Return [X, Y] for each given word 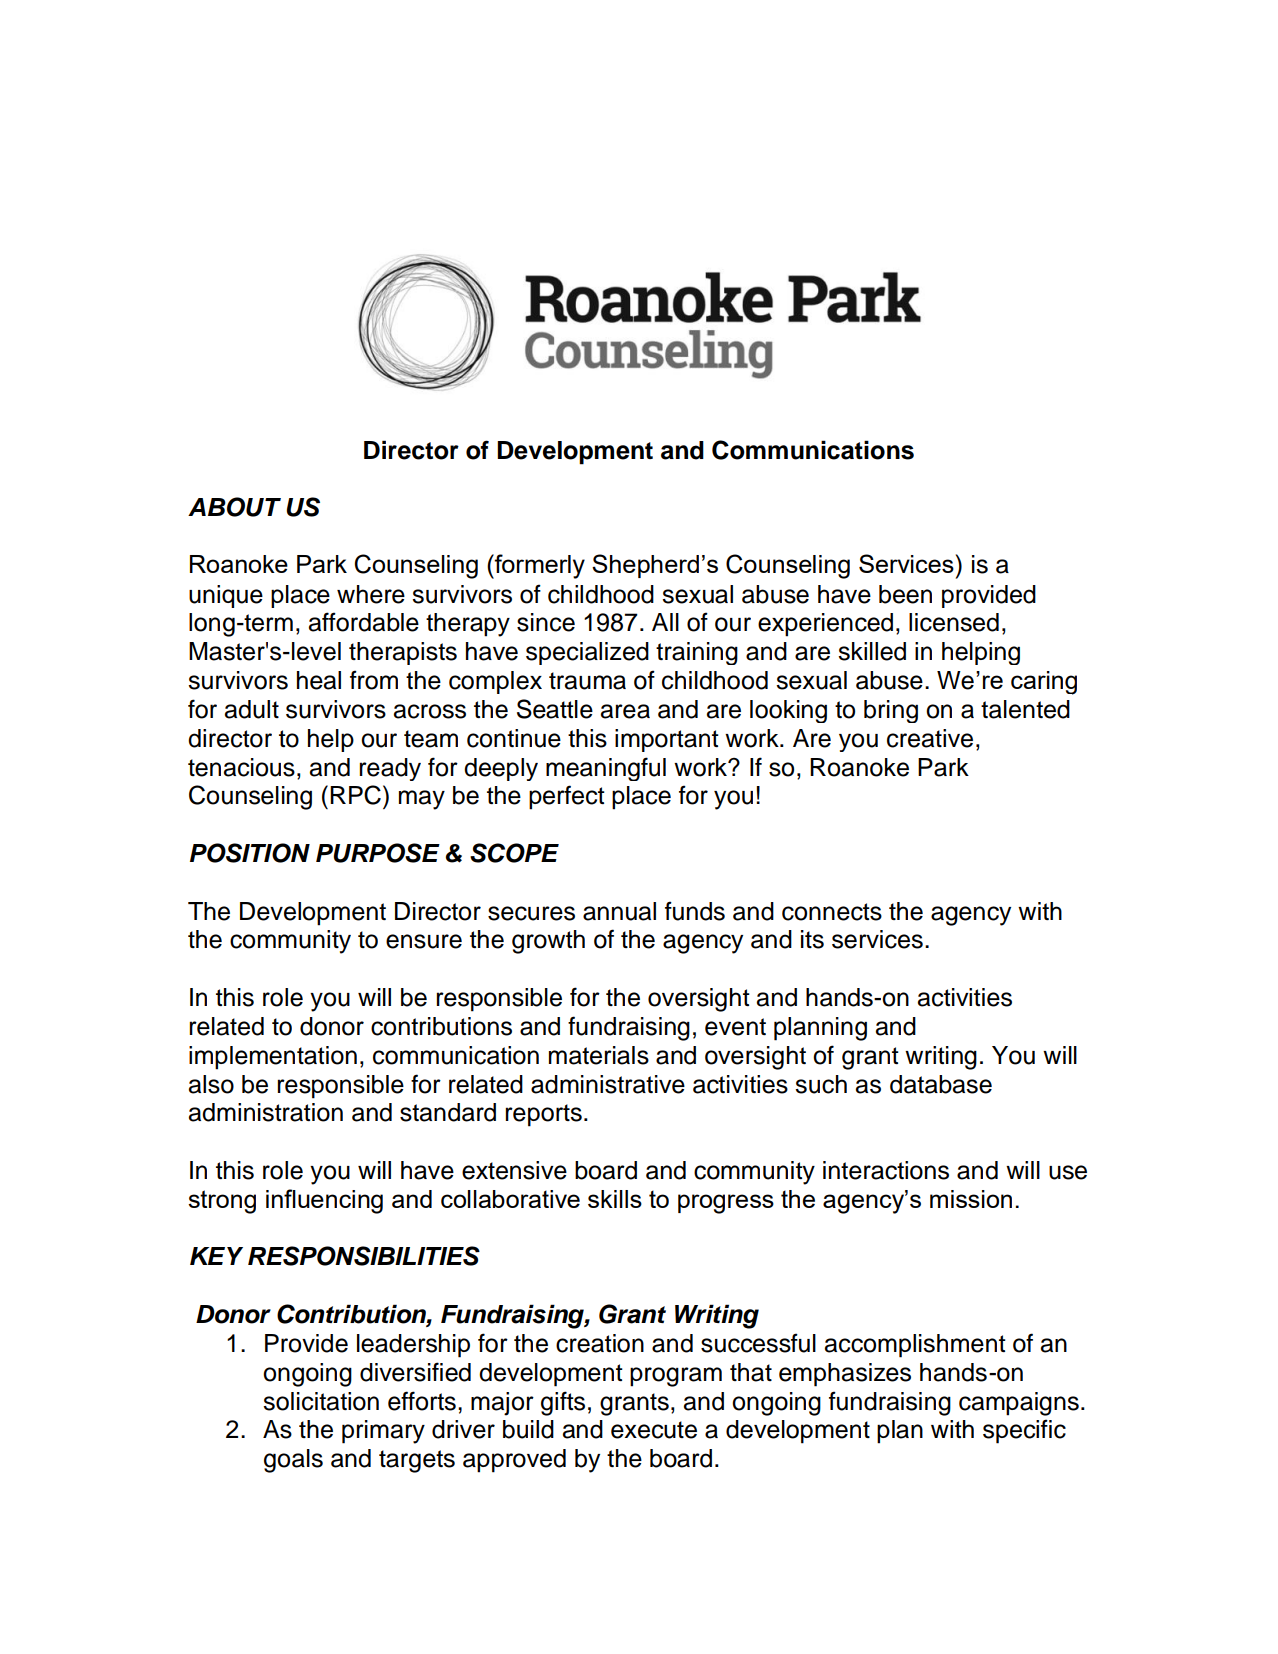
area [625, 711]
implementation [273, 1058]
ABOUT [234, 507]
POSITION [250, 853]
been [905, 594]
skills [615, 1199]
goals [293, 1461]
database [941, 1084]
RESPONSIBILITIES [364, 1256]
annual [619, 911]
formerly [539, 566]
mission [971, 1199]
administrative [608, 1084]
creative [930, 738]
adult [252, 709]
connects [832, 912]
